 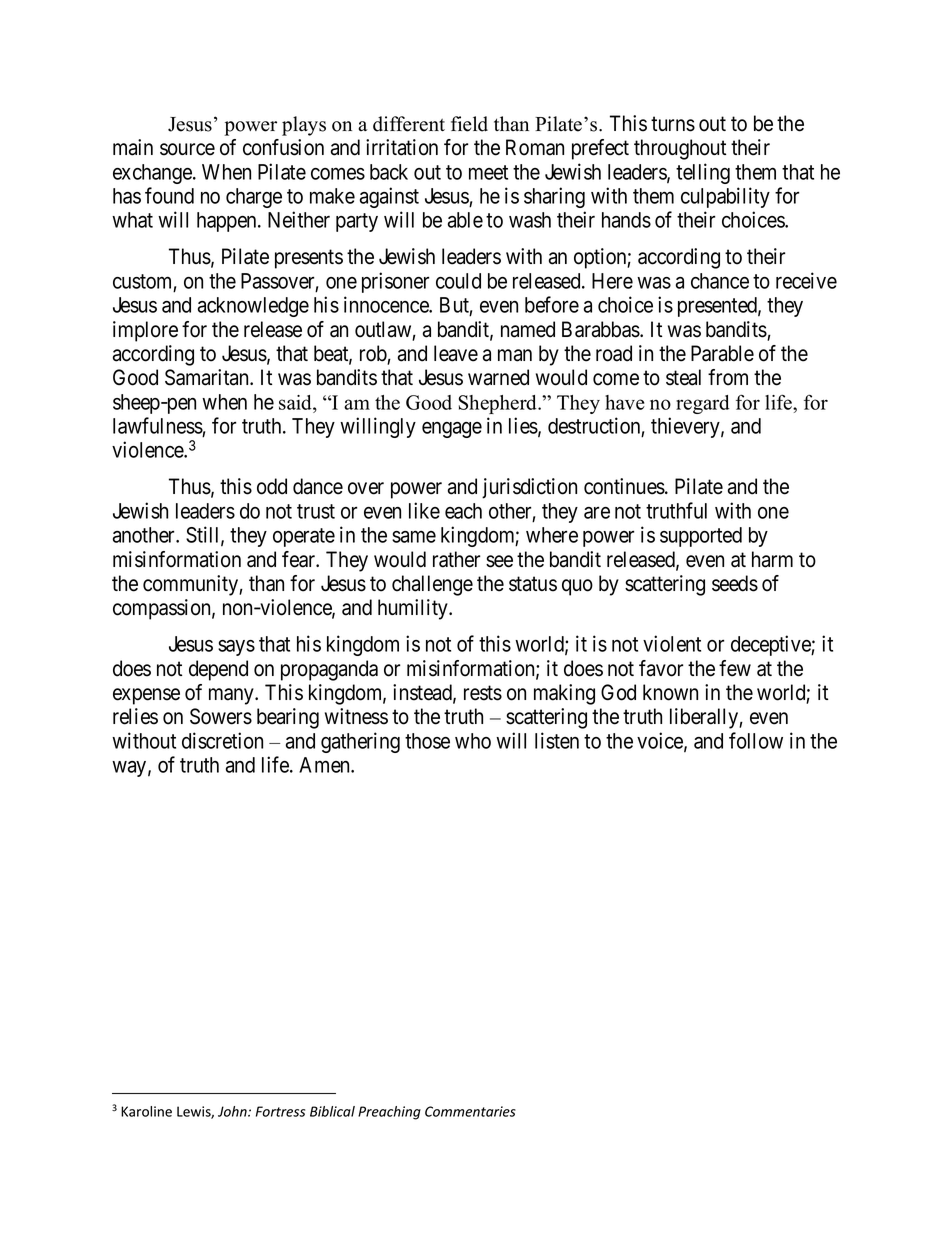 What do you see at coordinates (218, 670) in the page?
I see `depend` at bounding box center [218, 670].
